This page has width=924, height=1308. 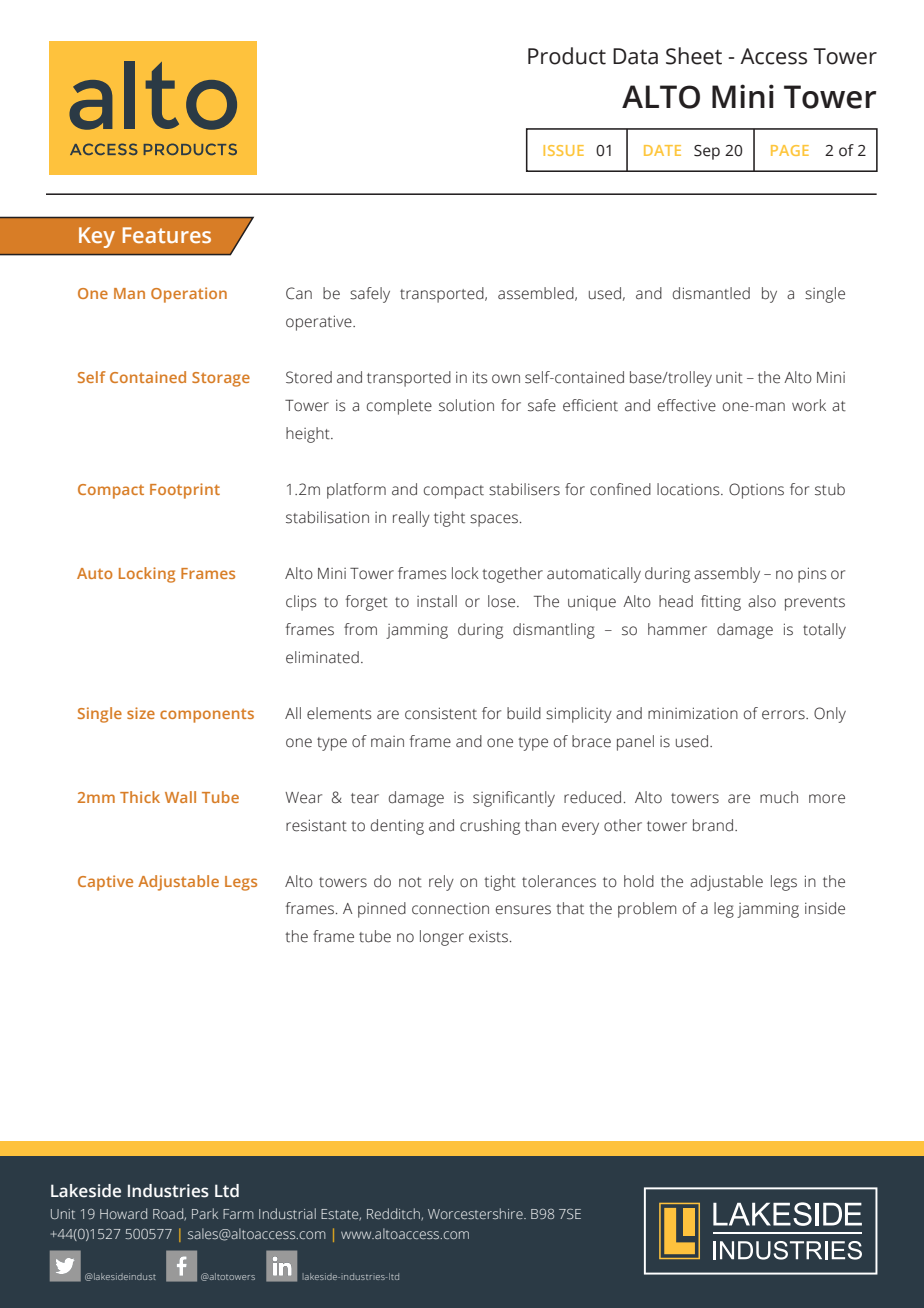 I want to click on Sheet, so click(x=694, y=56).
